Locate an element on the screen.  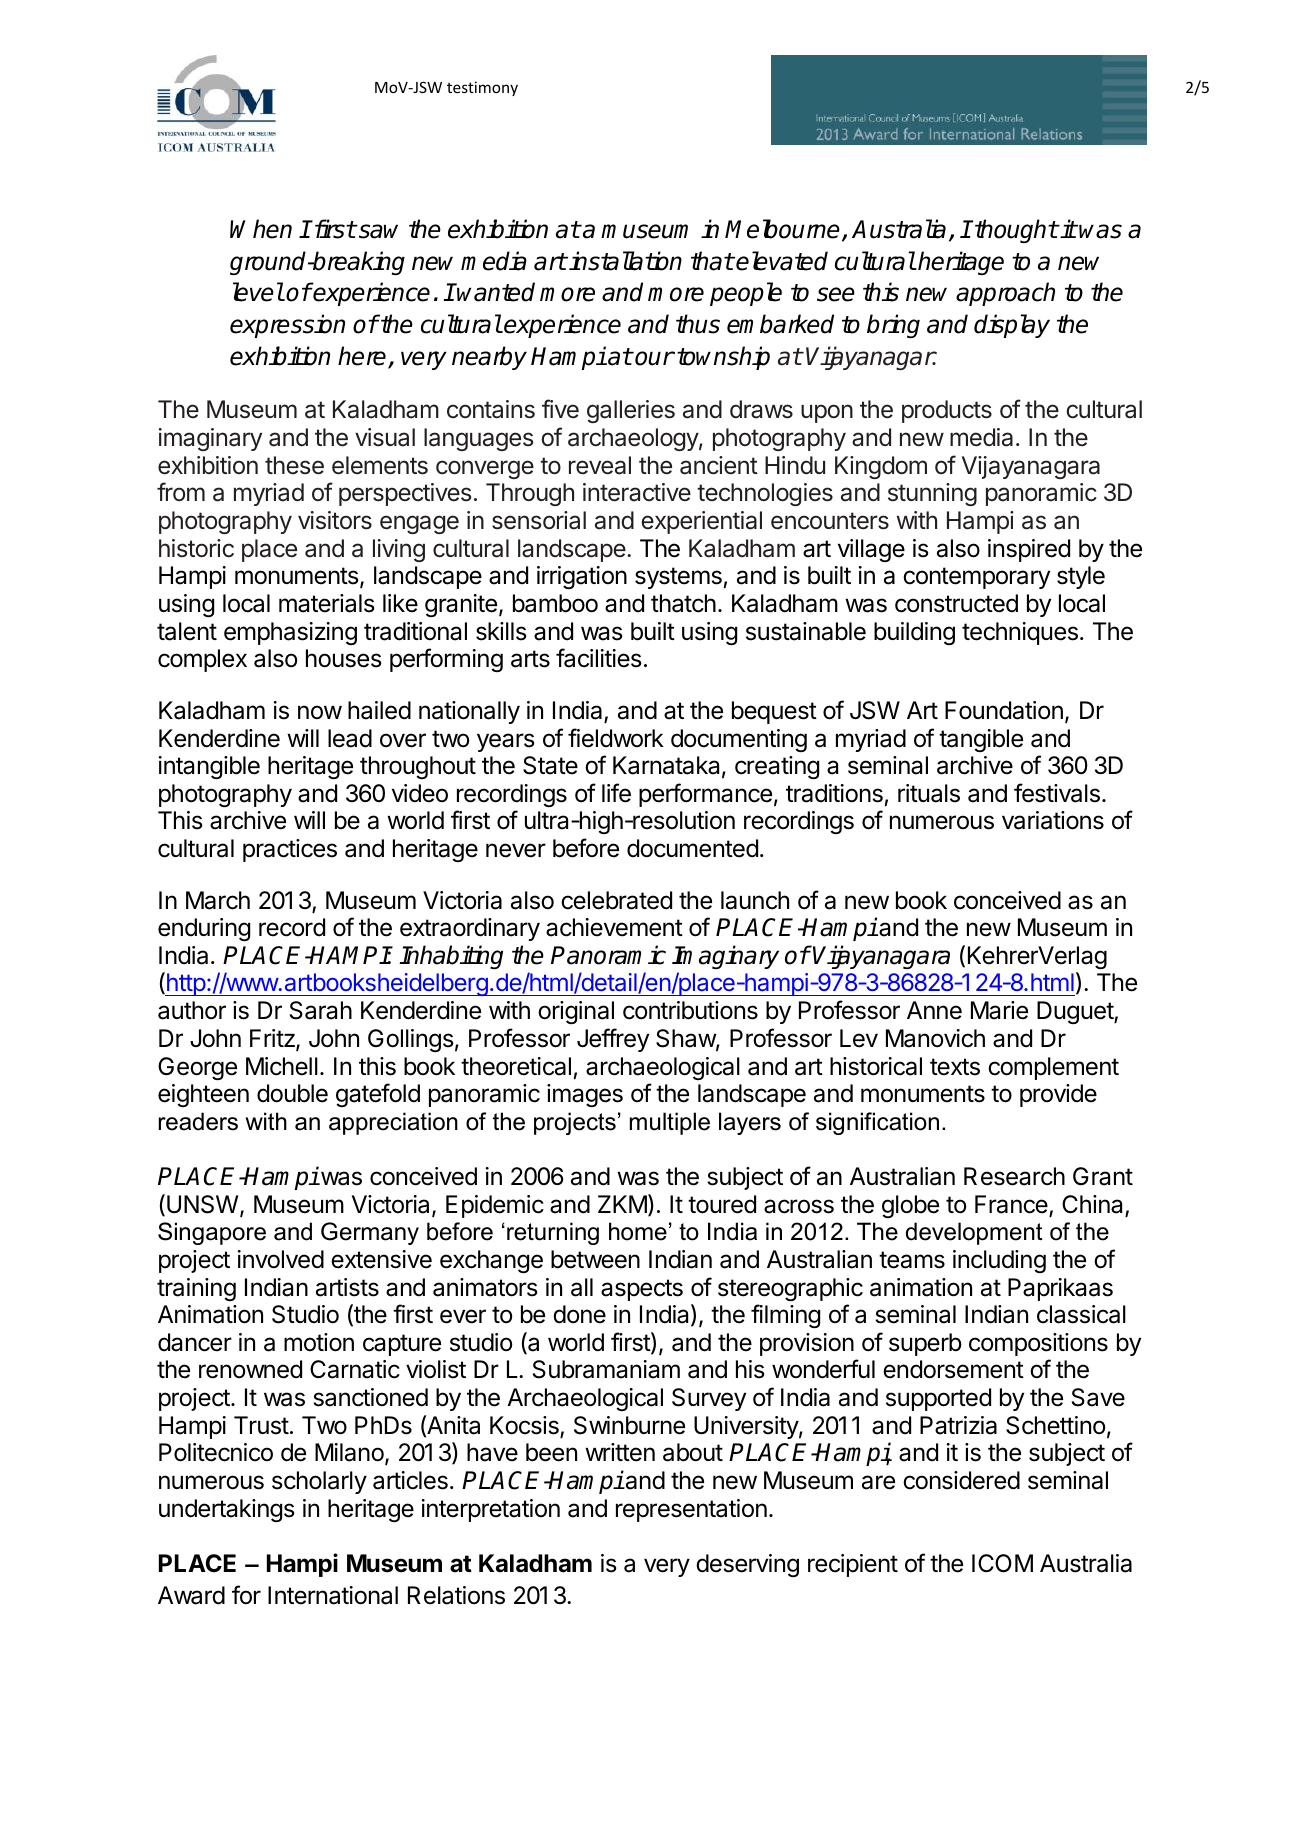
thought is located at coordinates (1016, 231).
